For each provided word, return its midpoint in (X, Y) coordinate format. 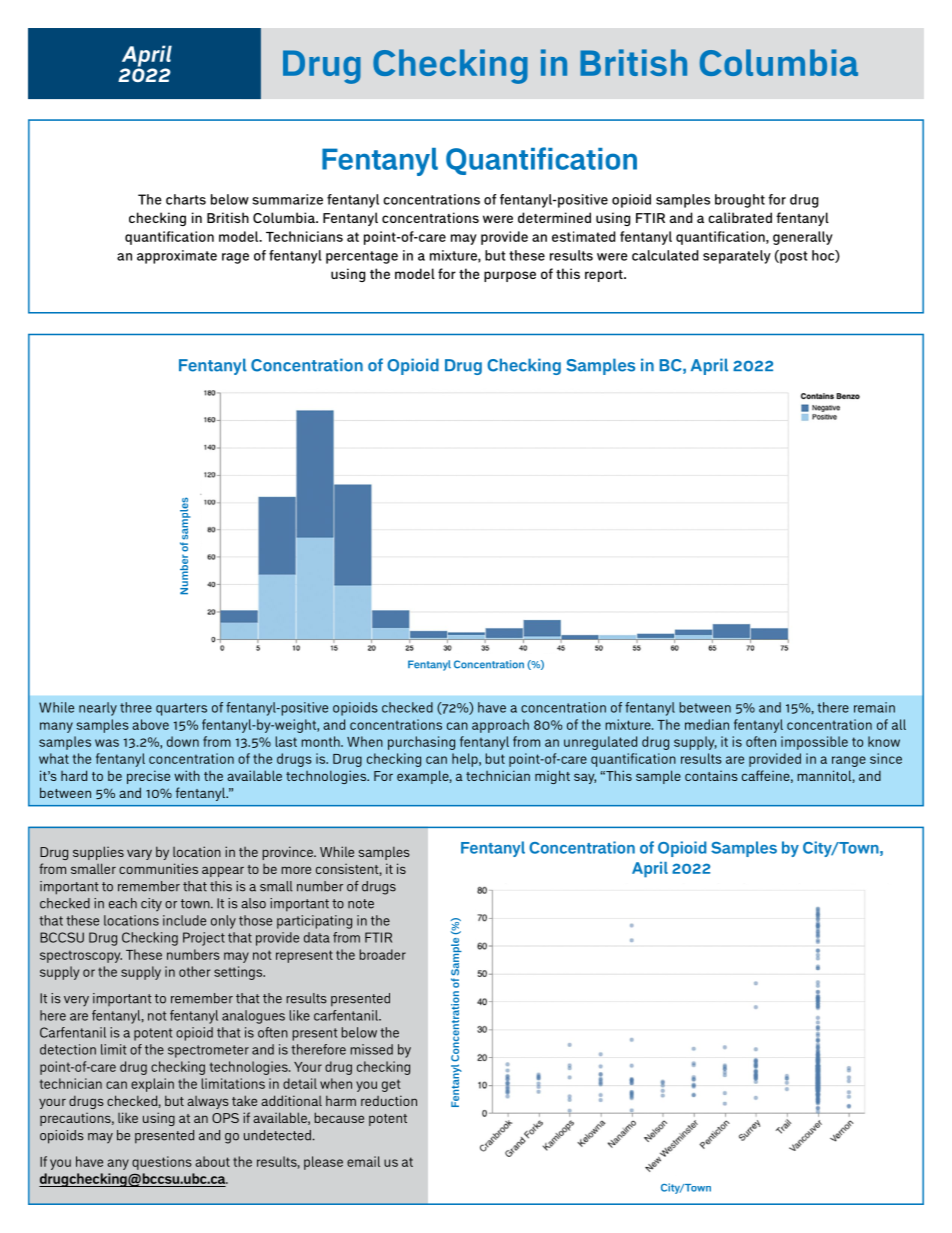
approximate (177, 257)
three (136, 707)
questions (162, 1163)
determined (554, 217)
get (391, 1085)
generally (803, 238)
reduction (389, 1100)
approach (500, 726)
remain (874, 707)
